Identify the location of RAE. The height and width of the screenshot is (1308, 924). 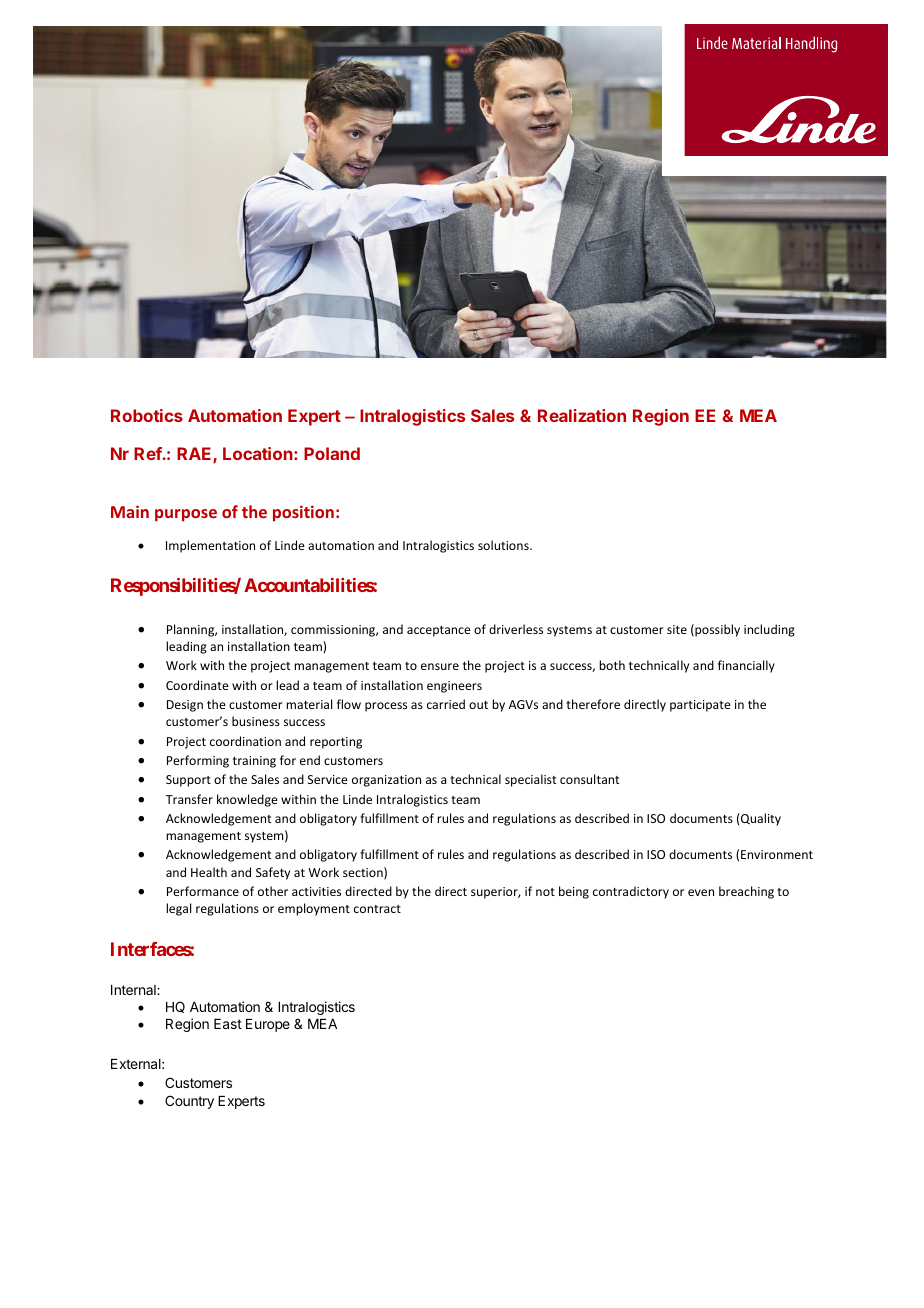
(195, 455).
